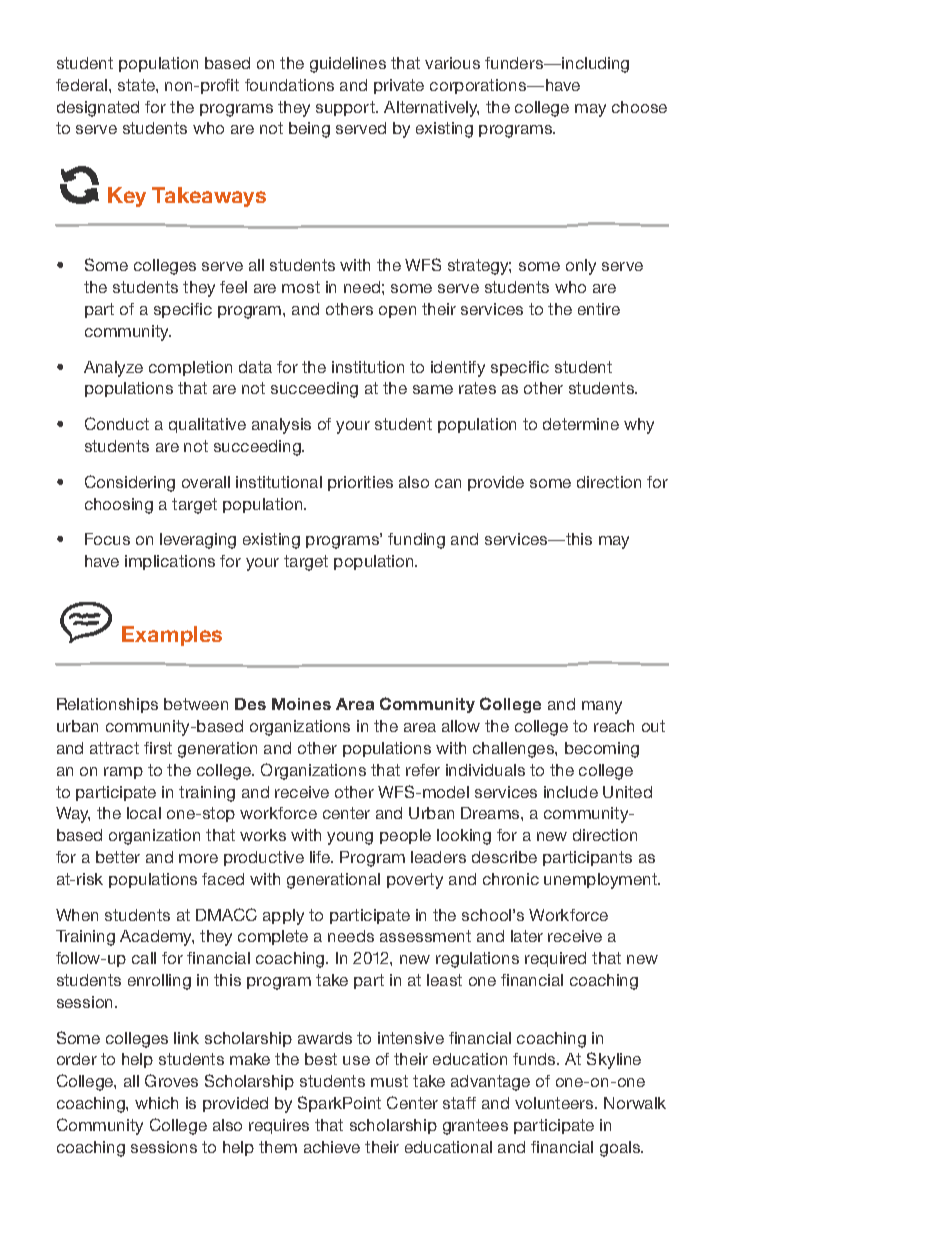 This document has width=952, height=1233. Describe the element at coordinates (581, 424) in the document. I see `determine` at that location.
